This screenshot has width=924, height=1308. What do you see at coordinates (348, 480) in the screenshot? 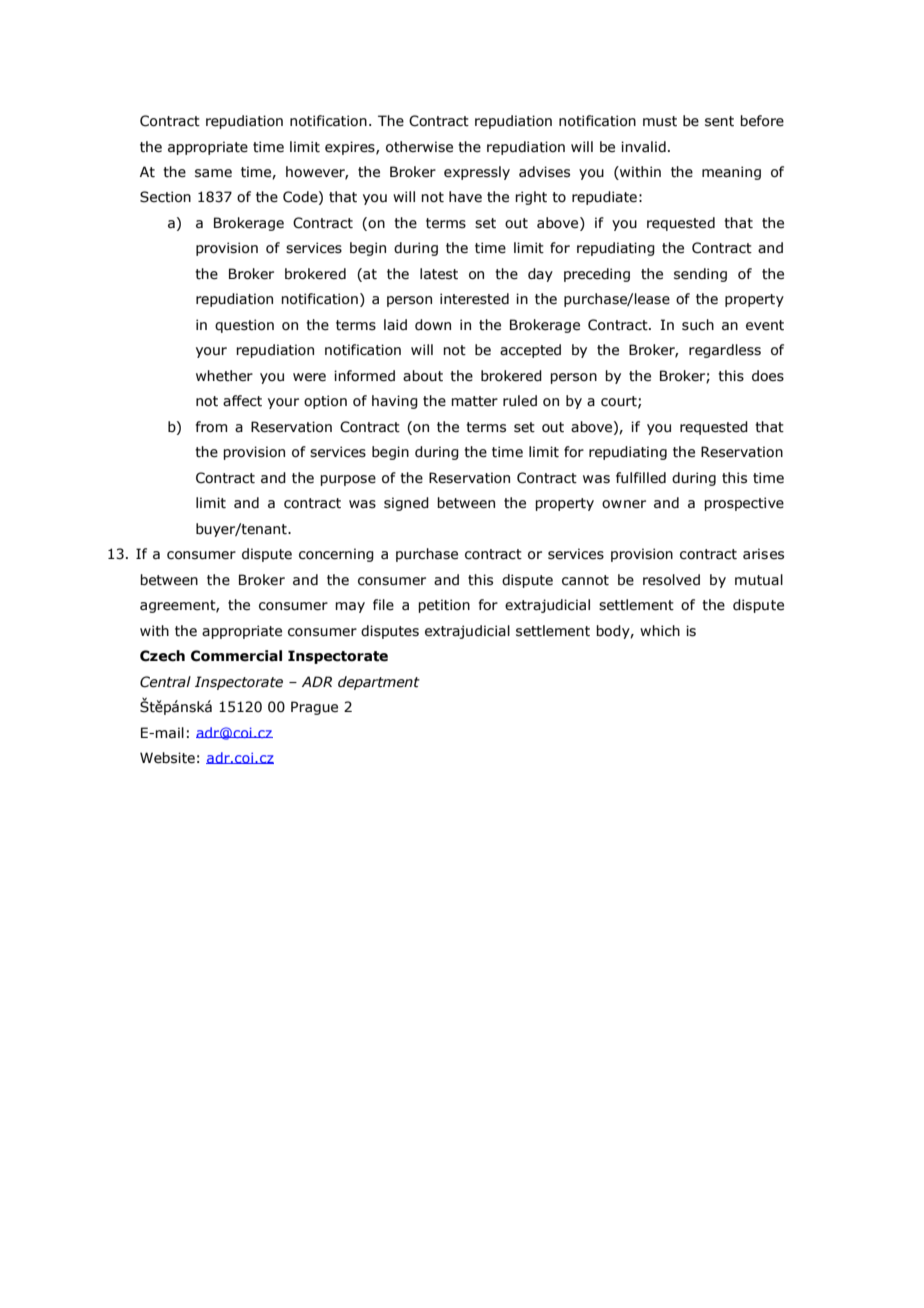
I see `purpose` at bounding box center [348, 480].
